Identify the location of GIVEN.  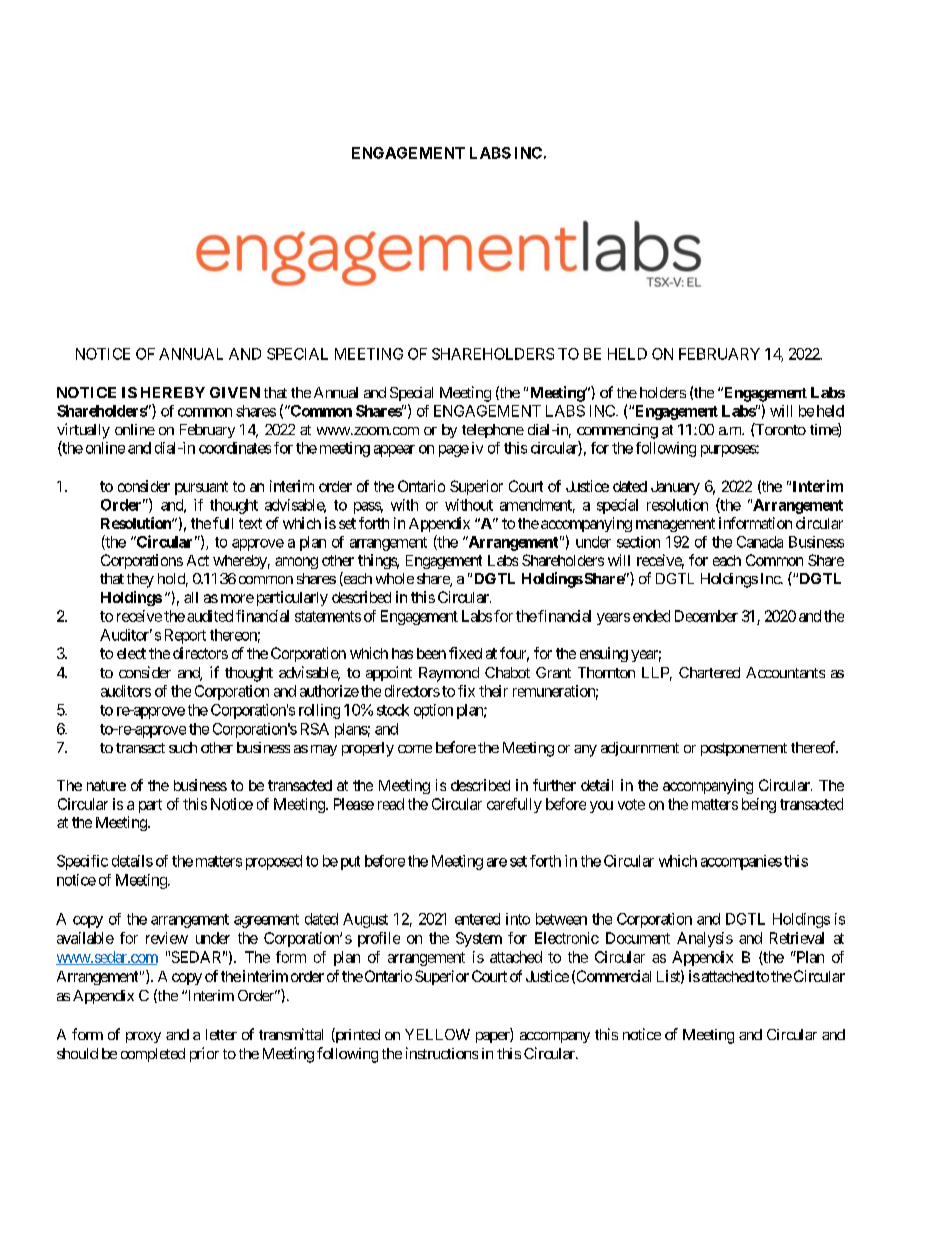
(235, 392).
